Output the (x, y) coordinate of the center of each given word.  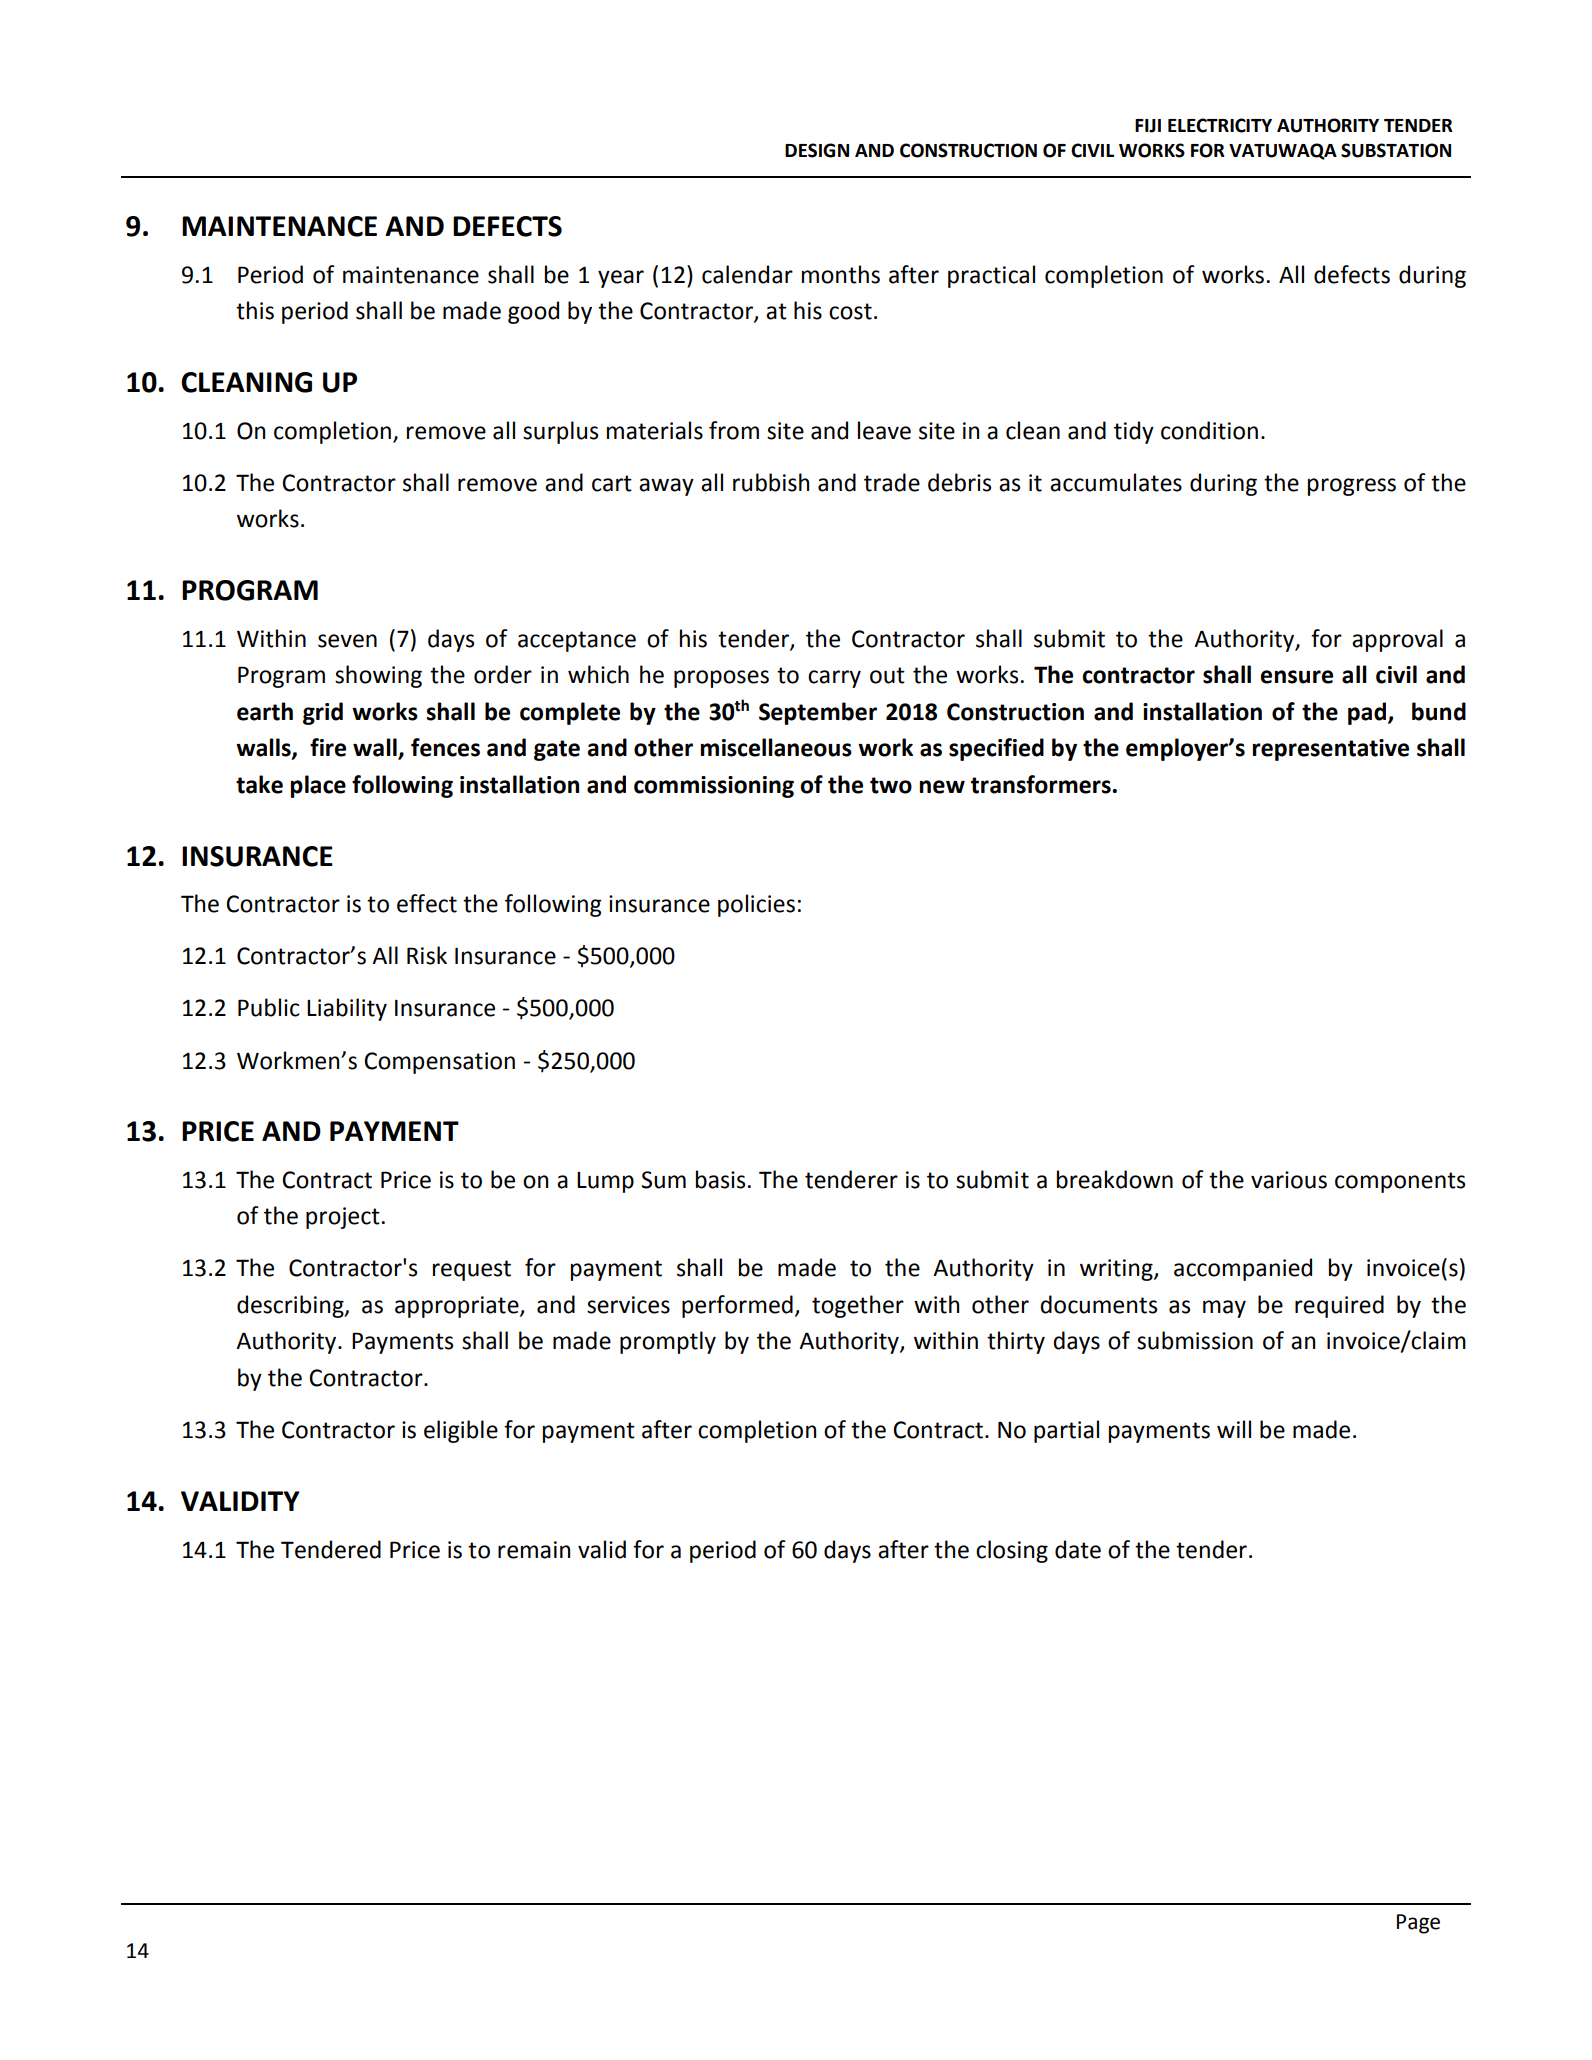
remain (534, 1550)
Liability (347, 1009)
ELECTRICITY (1220, 125)
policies (756, 905)
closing (1012, 1551)
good (533, 312)
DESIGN (817, 150)
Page (1418, 1924)
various (1289, 1180)
